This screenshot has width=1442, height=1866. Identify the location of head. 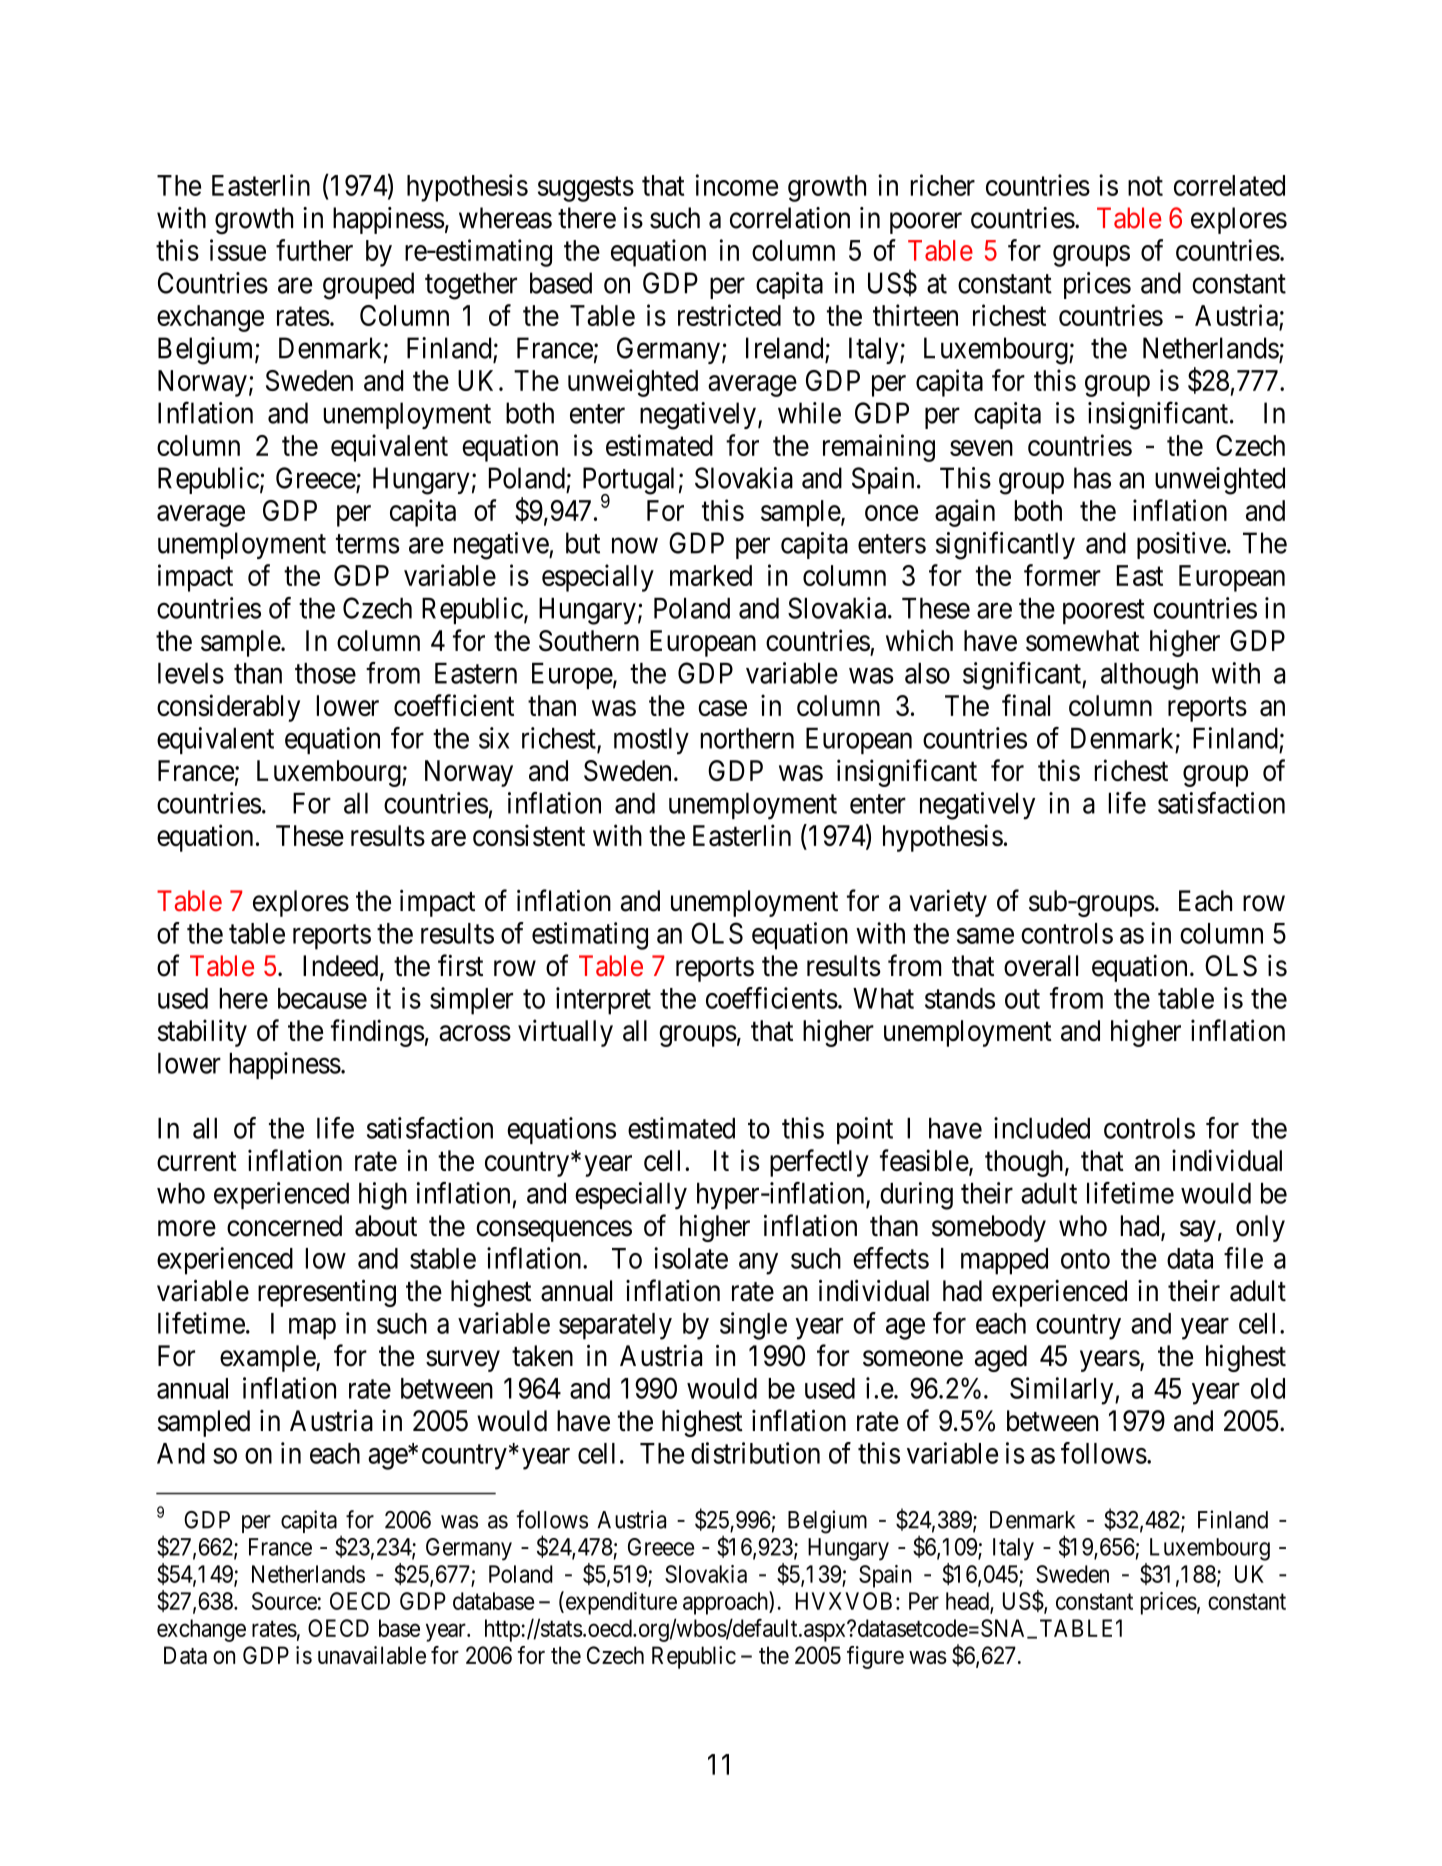
(968, 1602).
